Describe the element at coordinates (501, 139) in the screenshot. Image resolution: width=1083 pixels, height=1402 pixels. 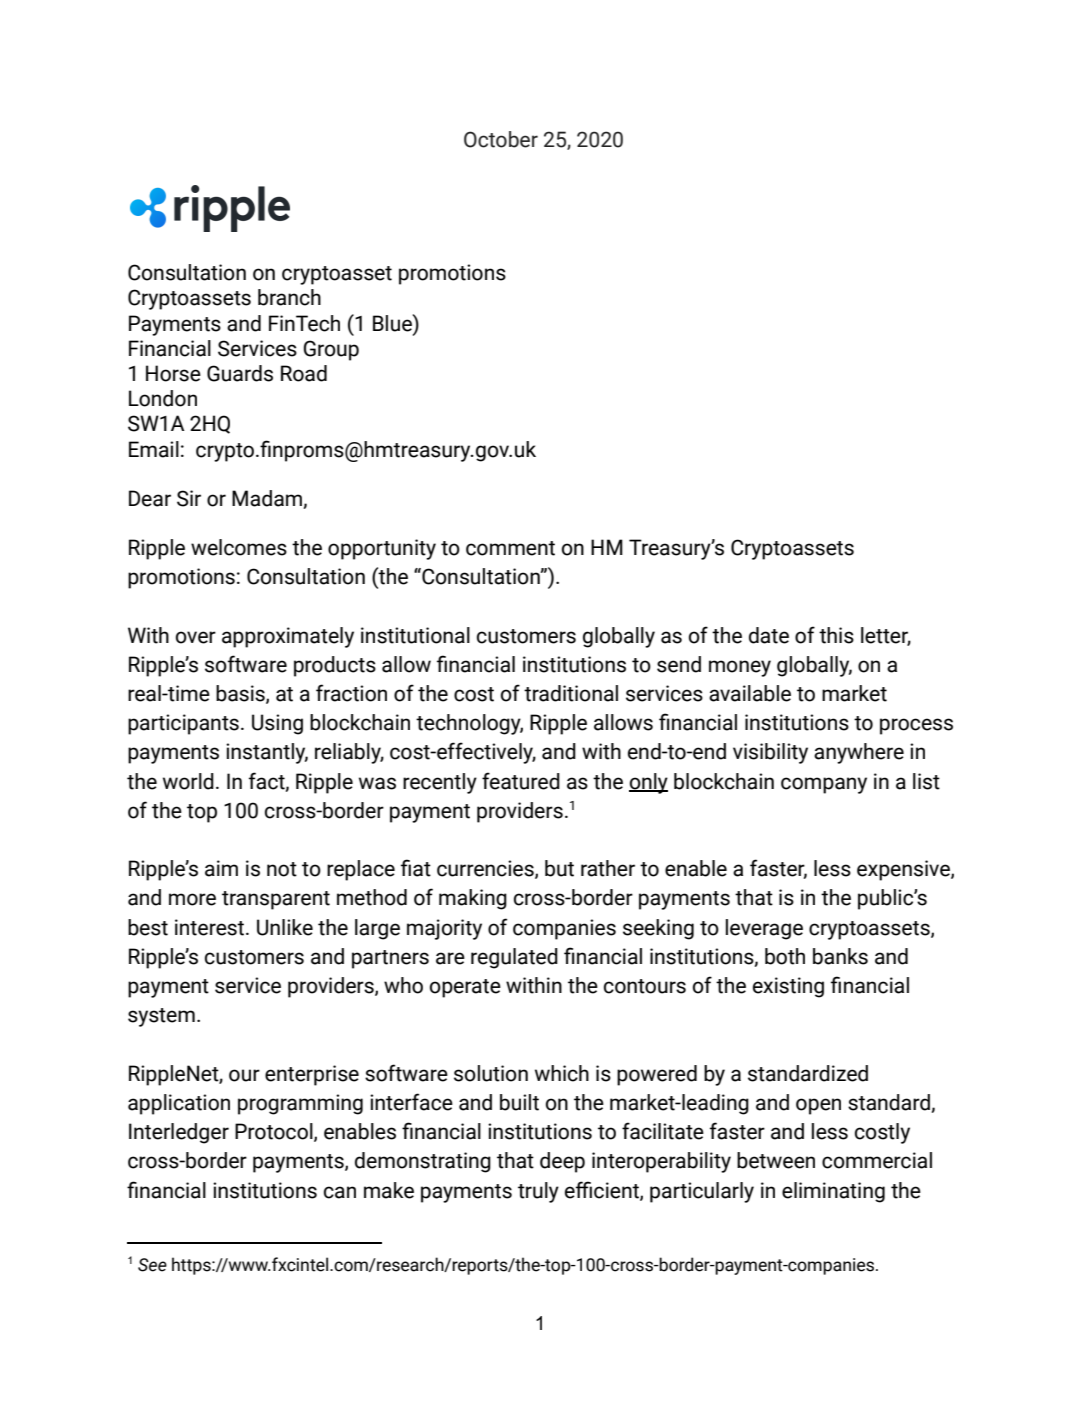
I see `October` at that location.
